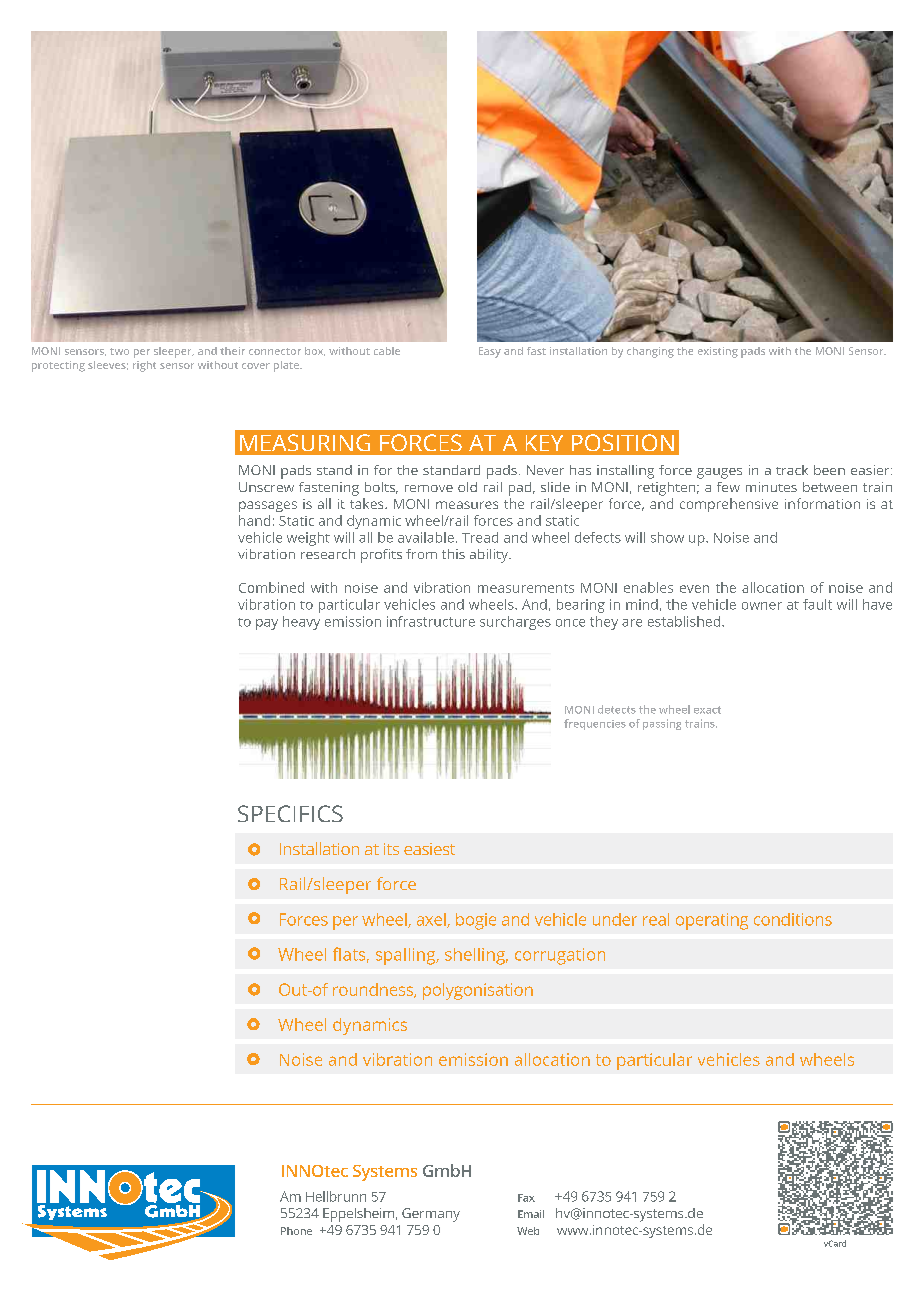 The width and height of the document is (924, 1308). What do you see at coordinates (793, 919) in the document?
I see `conditions` at bounding box center [793, 919].
